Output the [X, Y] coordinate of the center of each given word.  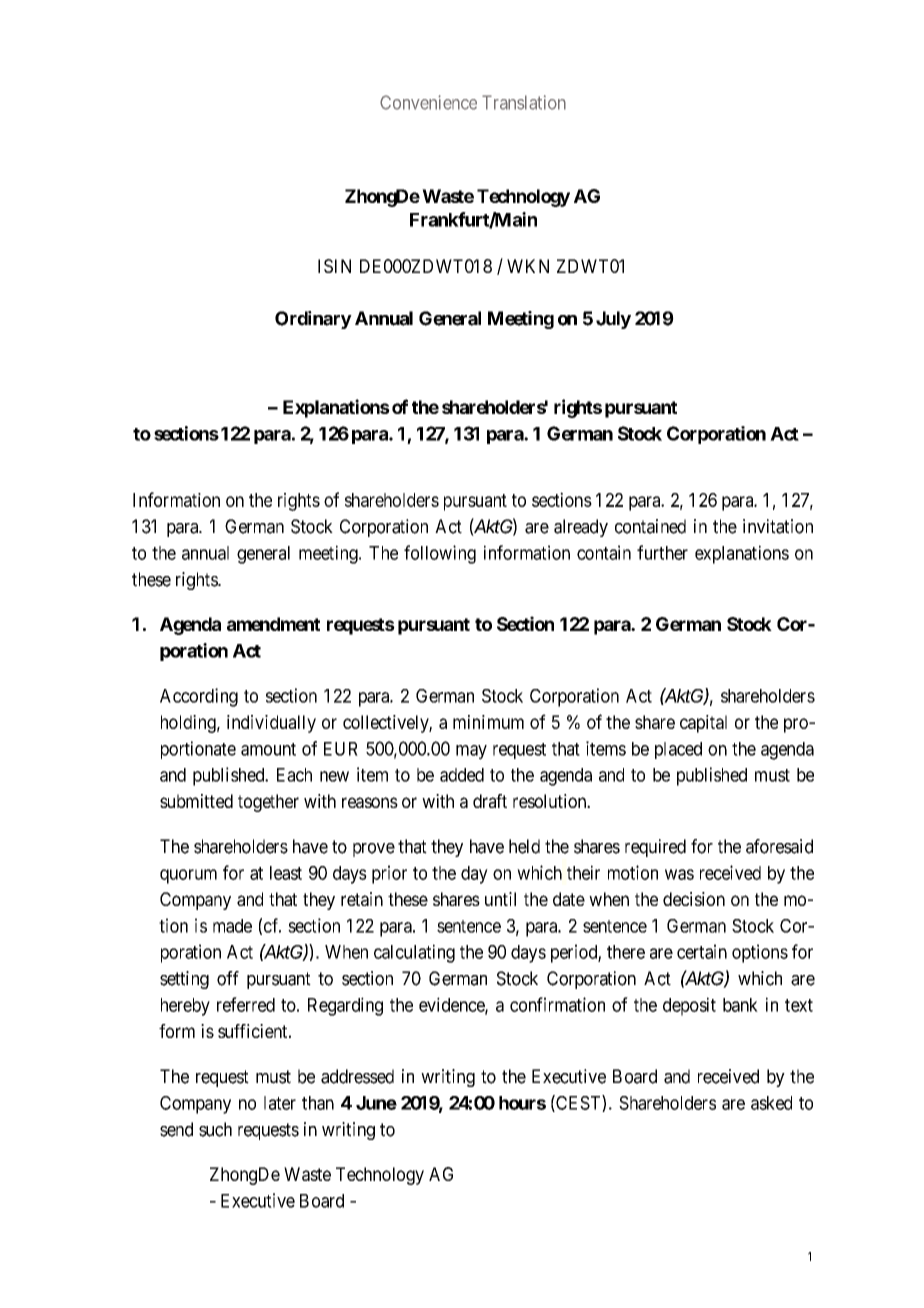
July [613, 320]
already [581, 528]
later [280, 1103]
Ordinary [313, 320]
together [268, 803]
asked [771, 1103]
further [662, 552]
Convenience [428, 102]
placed [678, 750]
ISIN [334, 266]
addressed [357, 1076]
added [462, 775]
